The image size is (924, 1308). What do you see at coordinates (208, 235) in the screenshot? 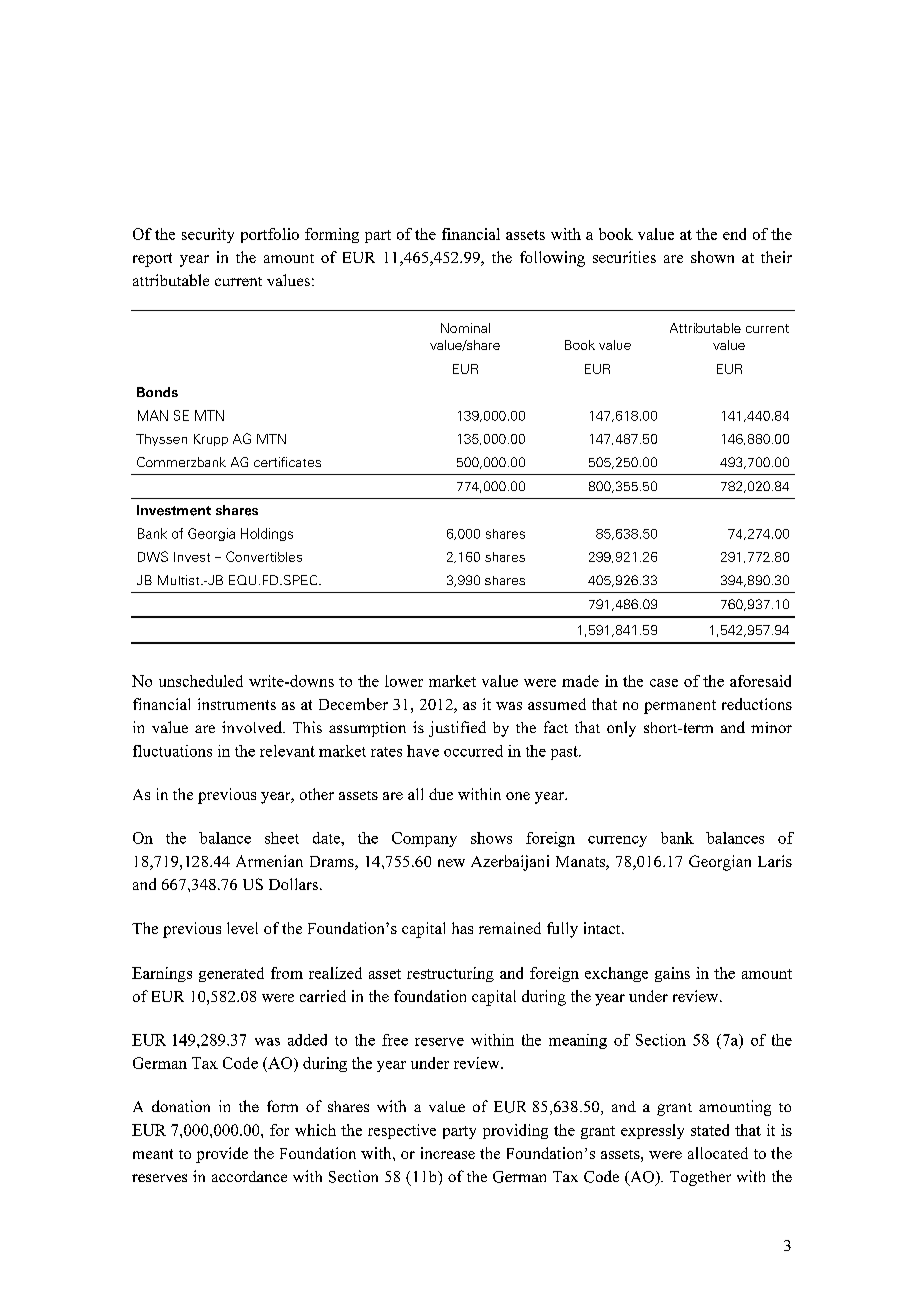
I see `security` at bounding box center [208, 235].
